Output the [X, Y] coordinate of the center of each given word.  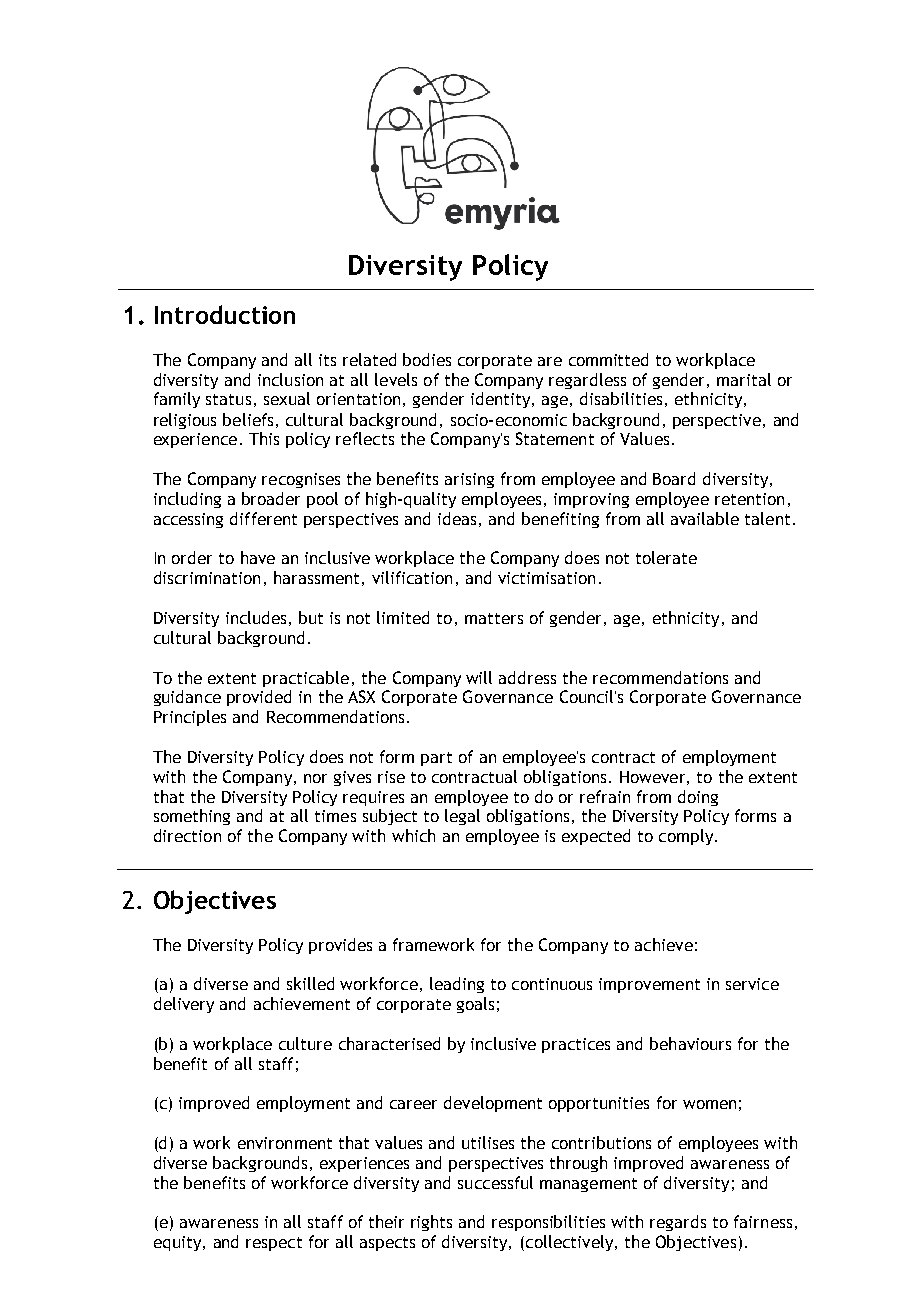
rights [431, 1223]
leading [457, 985]
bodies [427, 359]
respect [274, 1244]
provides [340, 946]
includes [256, 617]
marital [744, 379]
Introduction [225, 314]
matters [494, 618]
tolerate [666, 557]
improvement [649, 985]
